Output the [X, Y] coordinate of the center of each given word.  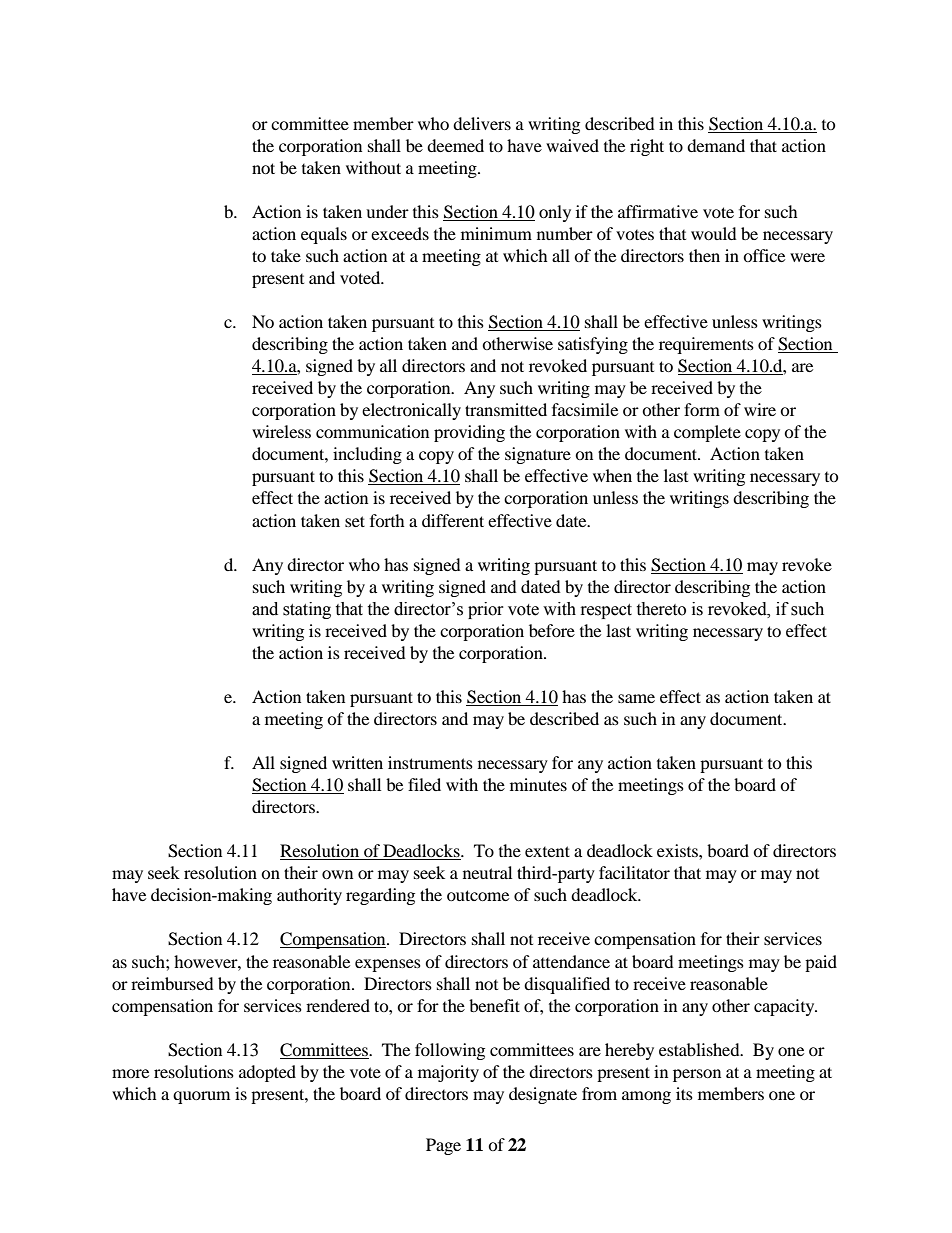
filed [424, 784]
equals [324, 235]
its [684, 1093]
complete [707, 433]
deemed [455, 145]
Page [443, 1146]
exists [678, 850]
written [357, 762]
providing [469, 433]
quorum [201, 1097]
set [355, 521]
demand [716, 145]
